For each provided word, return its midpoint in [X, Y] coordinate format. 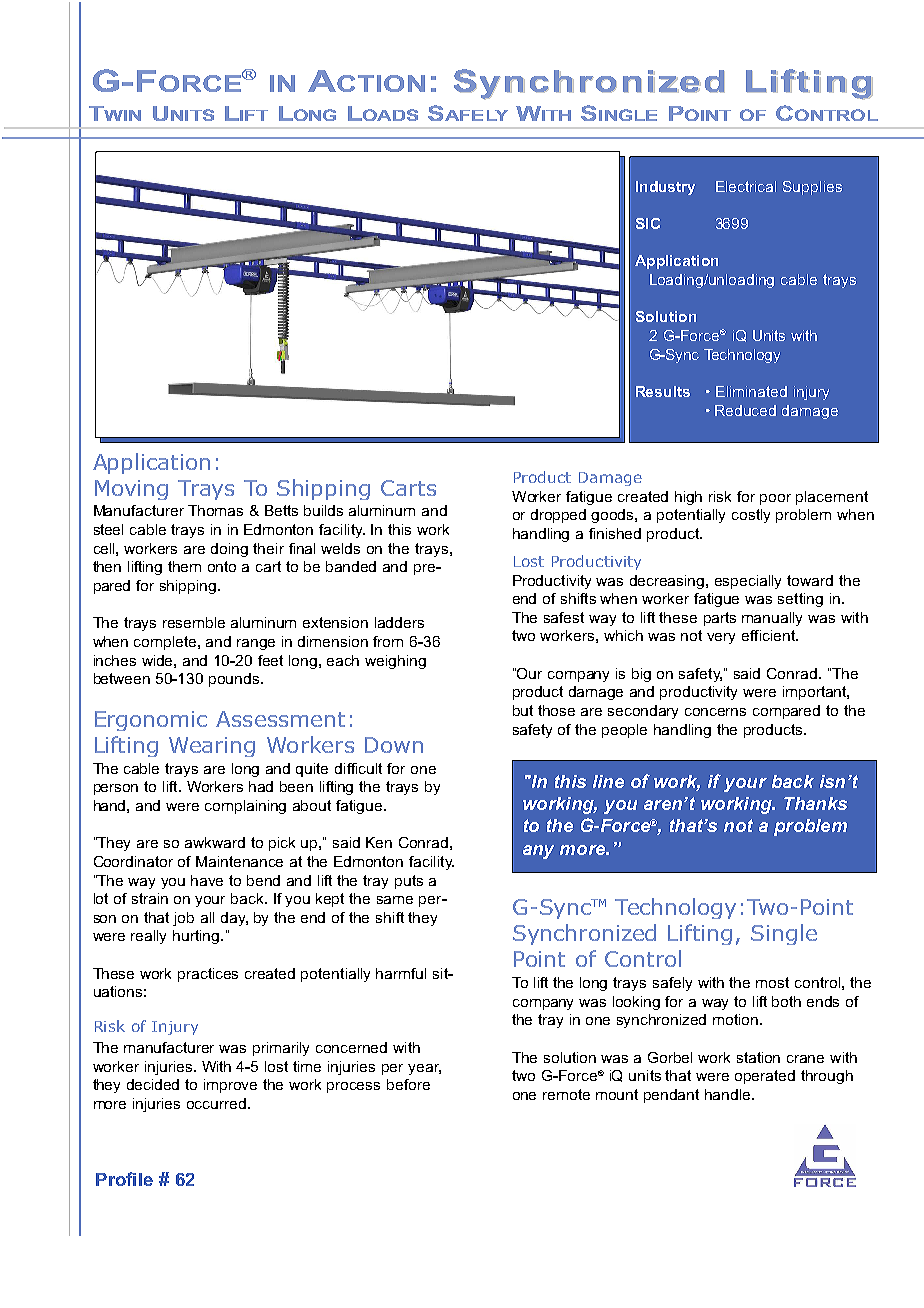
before [408, 1084]
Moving [131, 490]
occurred [216, 1103]
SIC [648, 223]
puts [409, 882]
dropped [558, 516]
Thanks [815, 803]
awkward [215, 842]
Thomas [215, 510]
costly [751, 516]
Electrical [746, 186]
